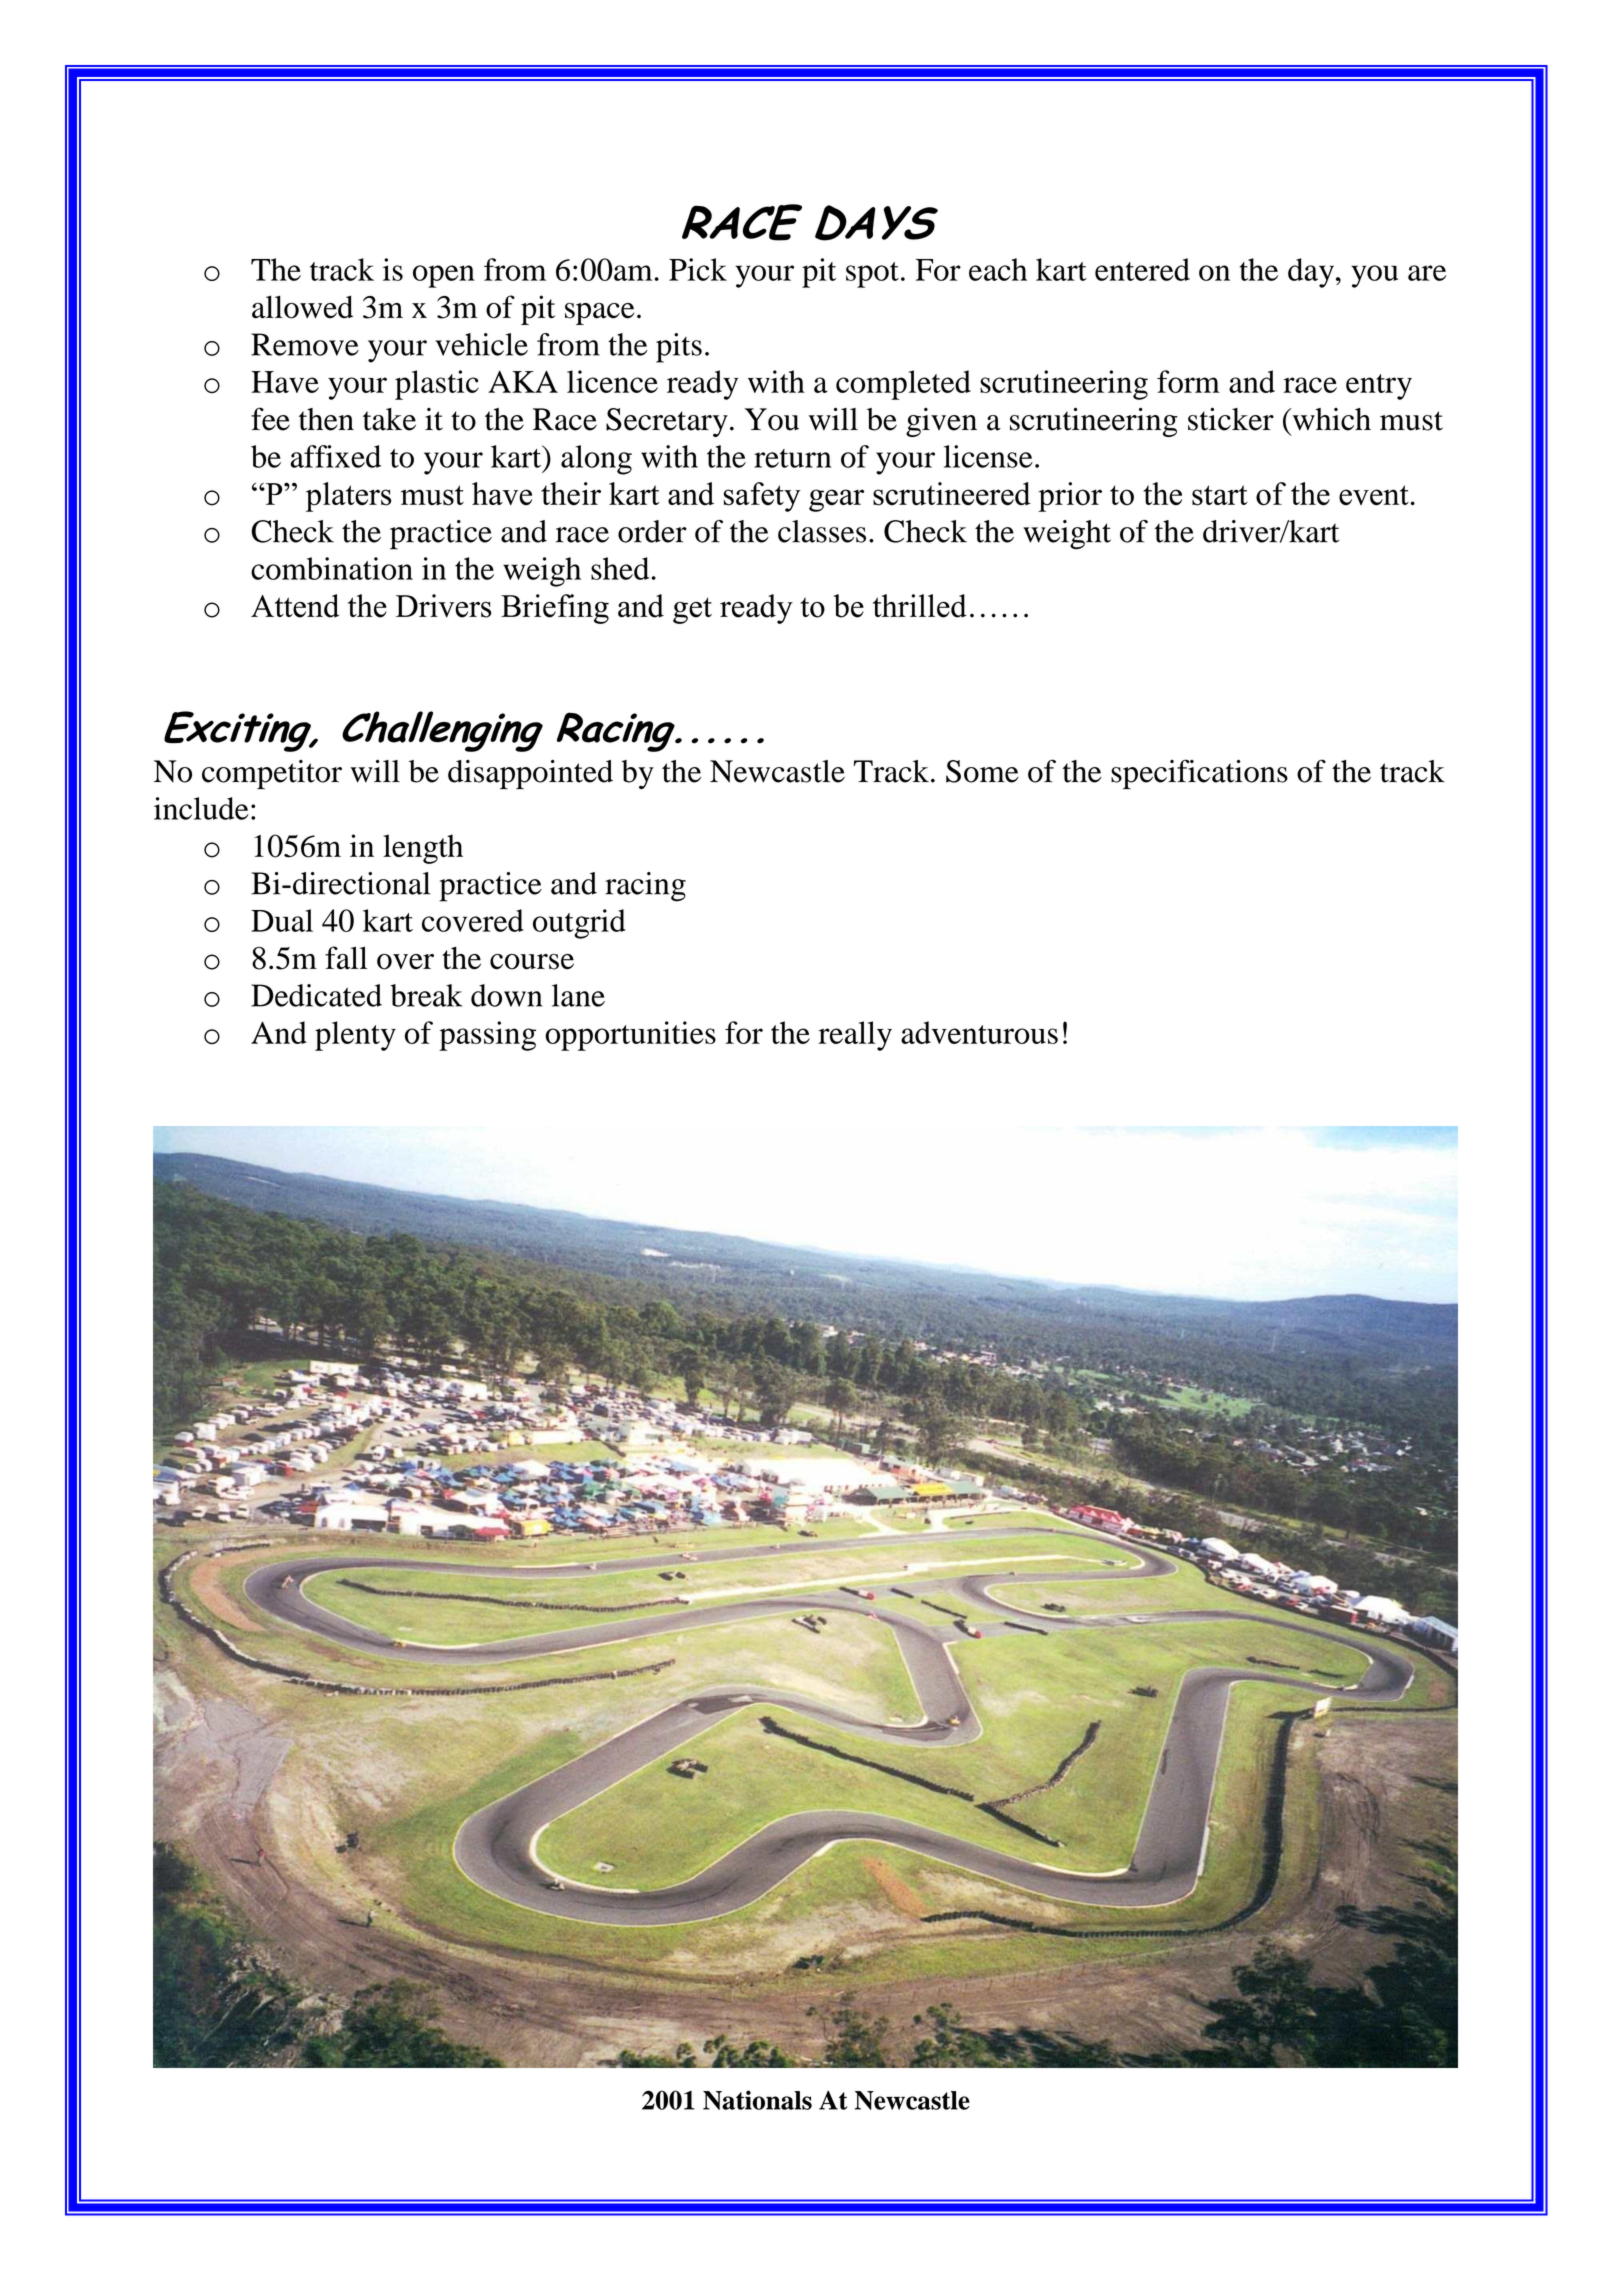 This screenshot has height=2280, width=1612. I want to click on adventurous, so click(979, 1032).
